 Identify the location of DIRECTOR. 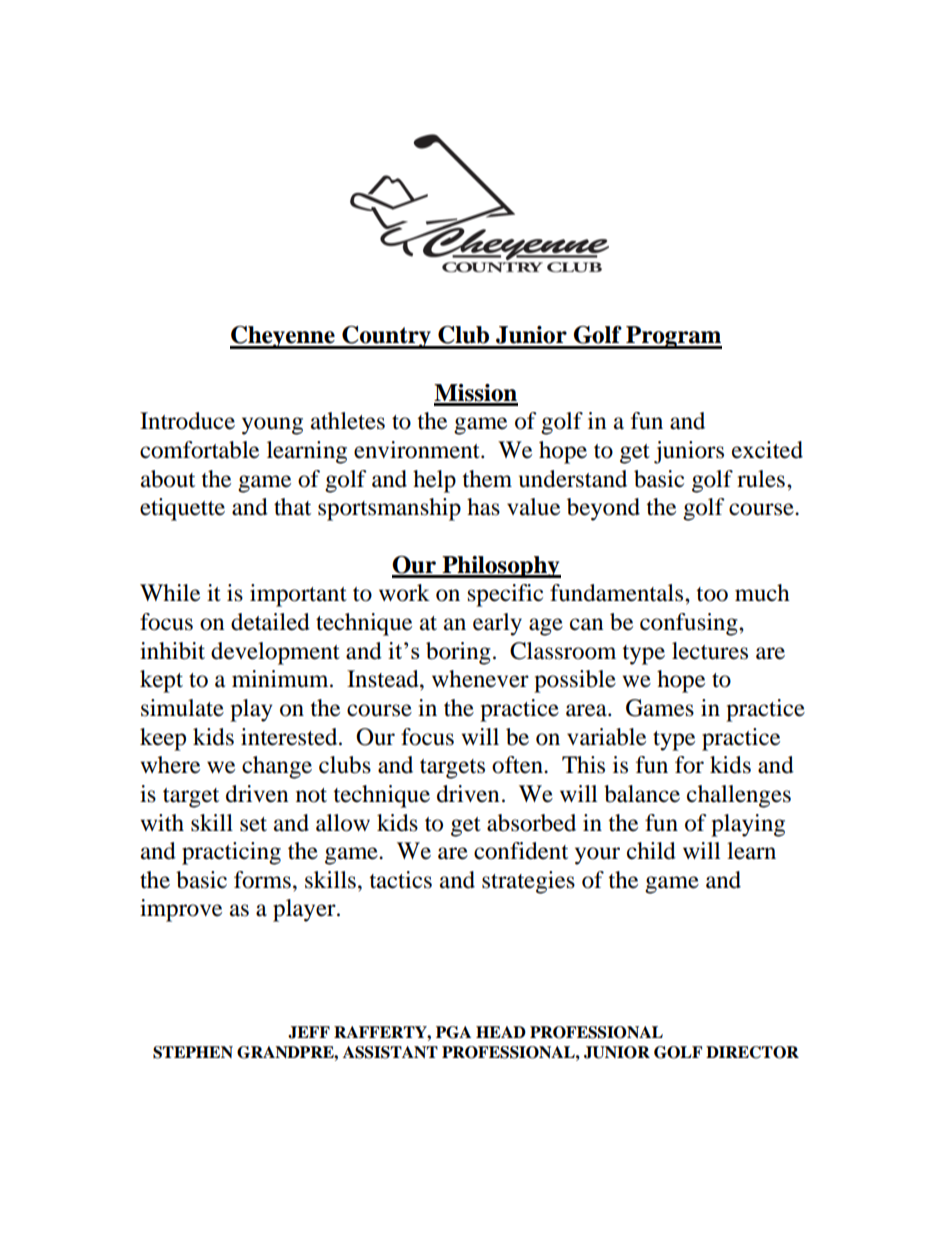
(752, 1052).
